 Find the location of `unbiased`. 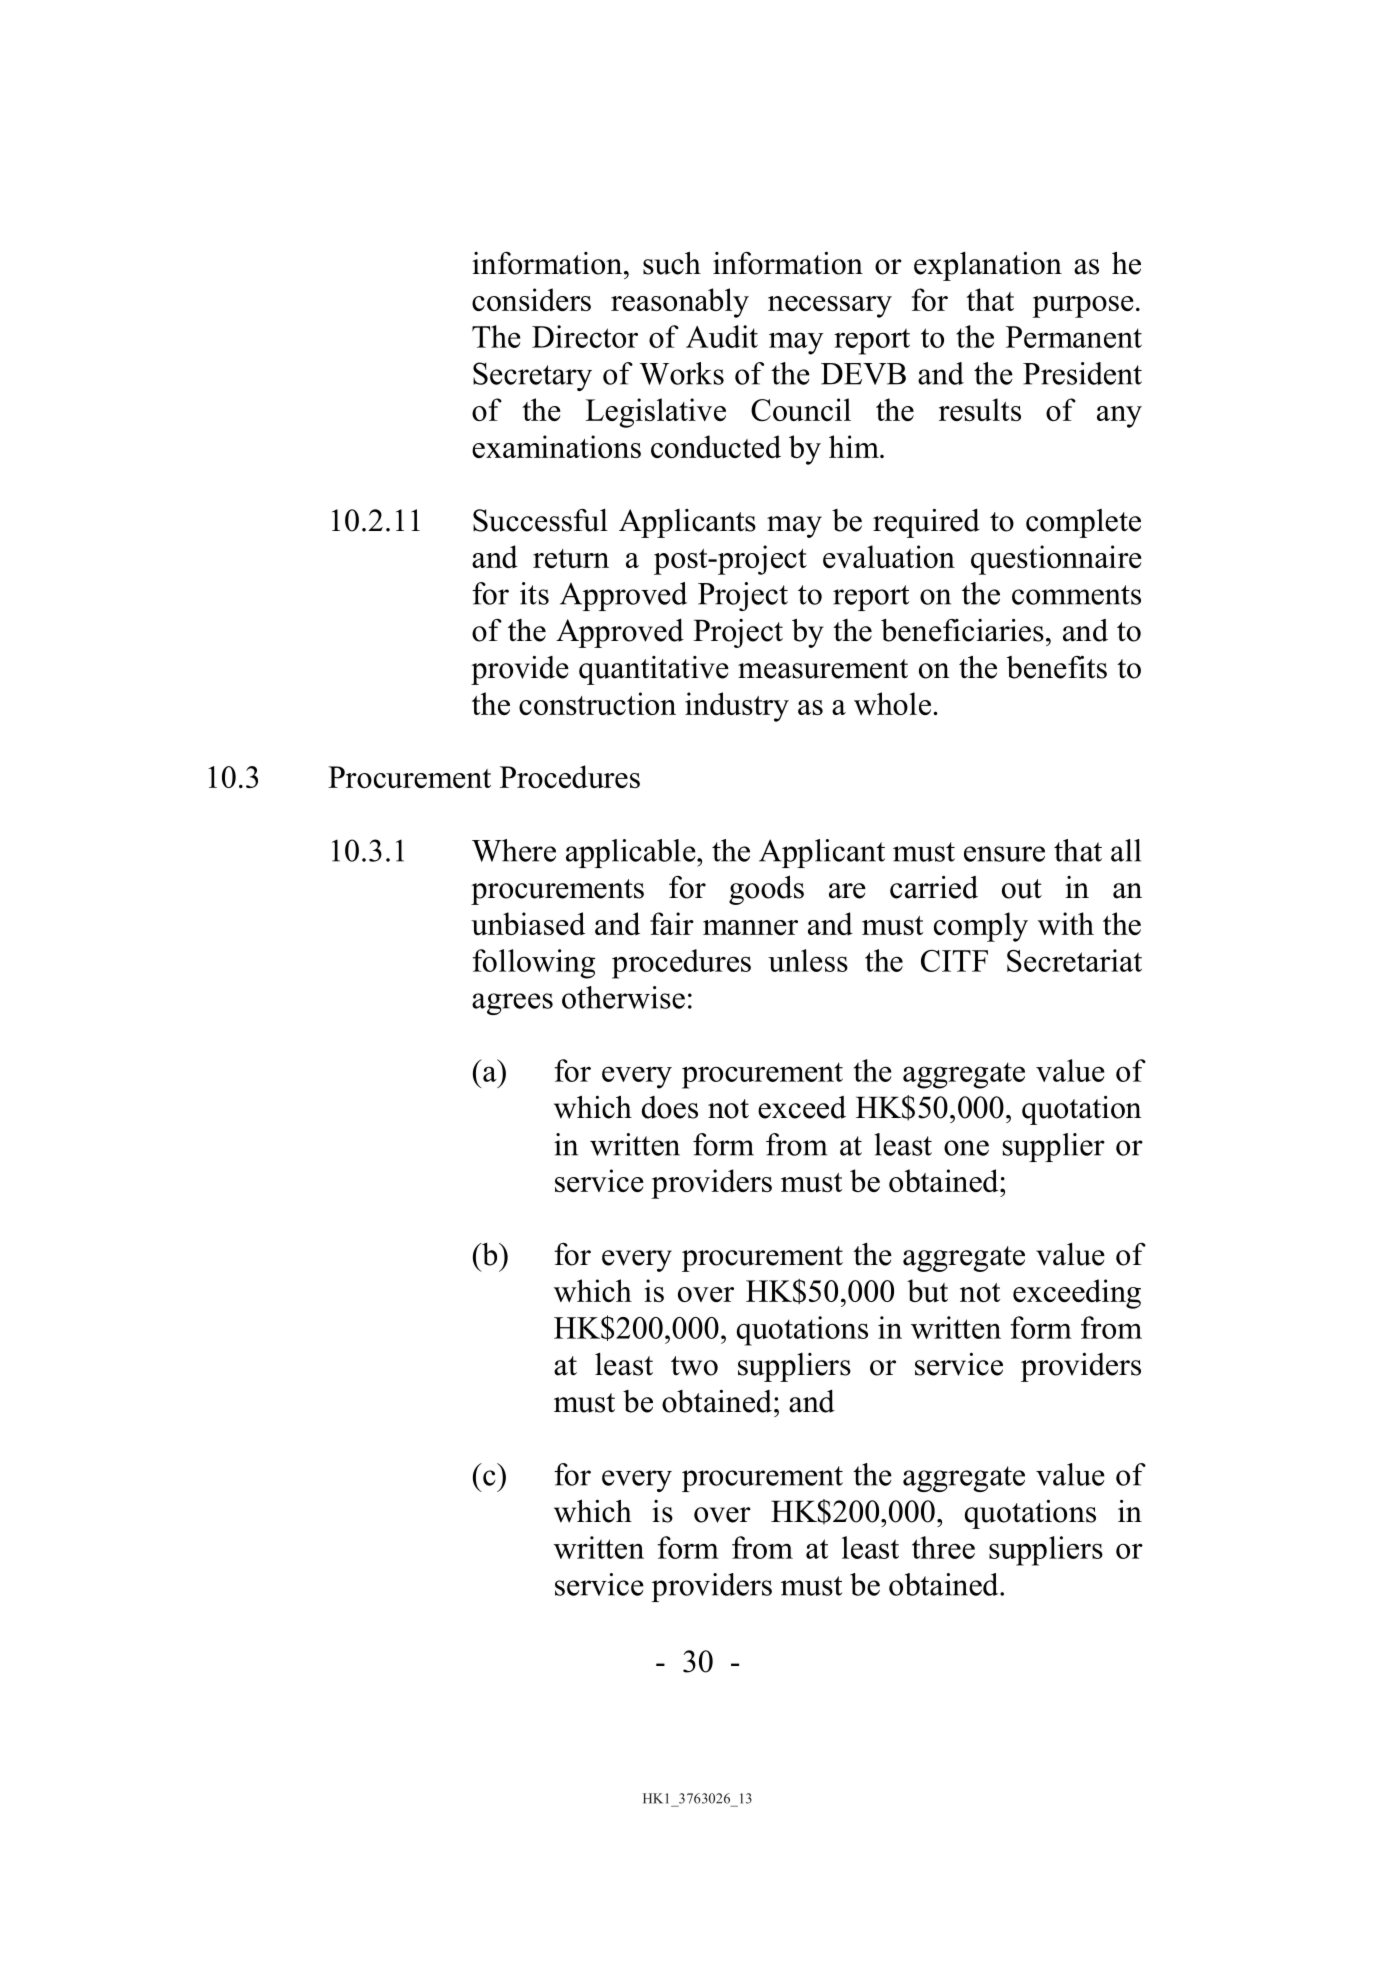

unbiased is located at coordinates (528, 923).
